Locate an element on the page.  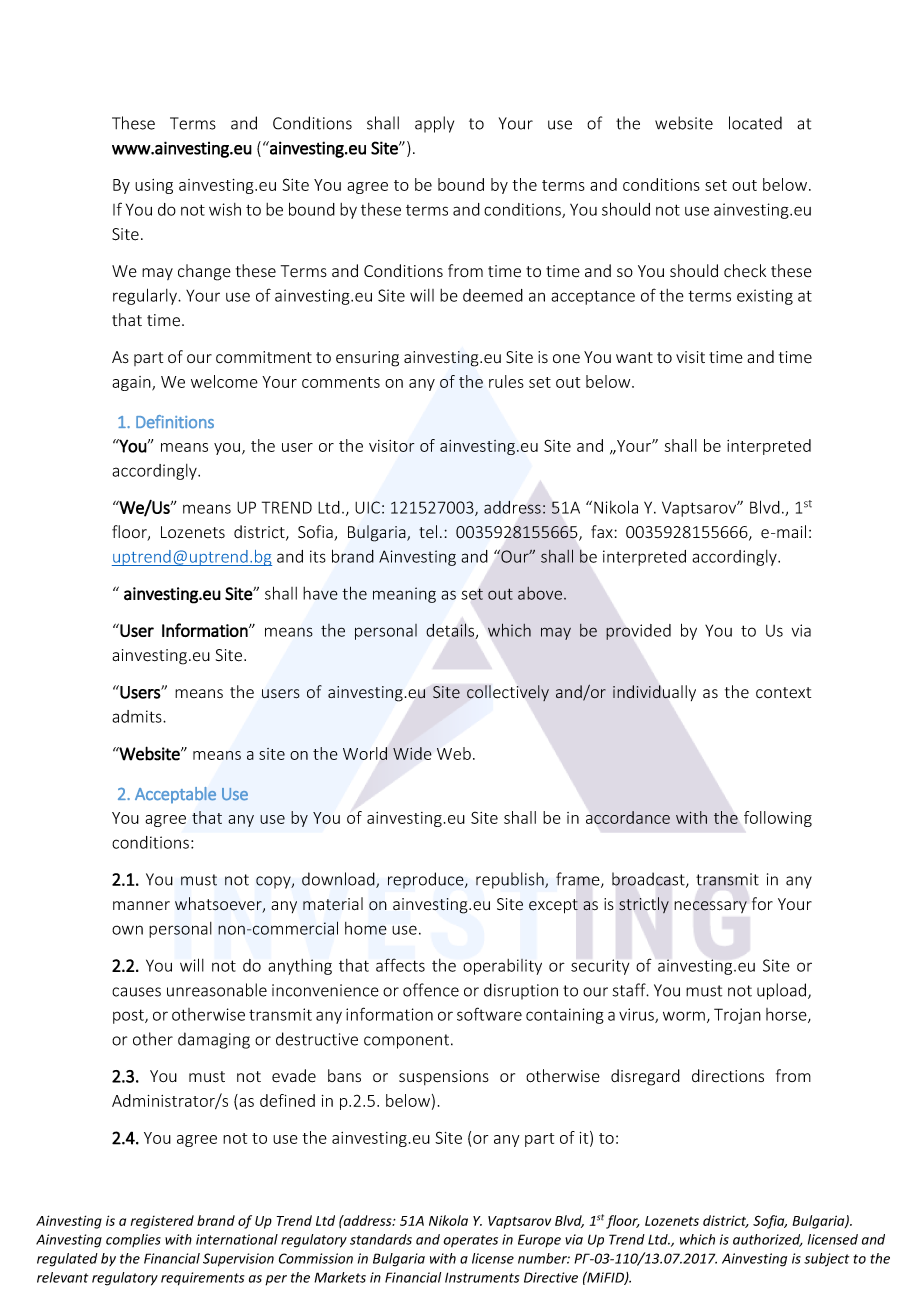
admits is located at coordinates (138, 716).
